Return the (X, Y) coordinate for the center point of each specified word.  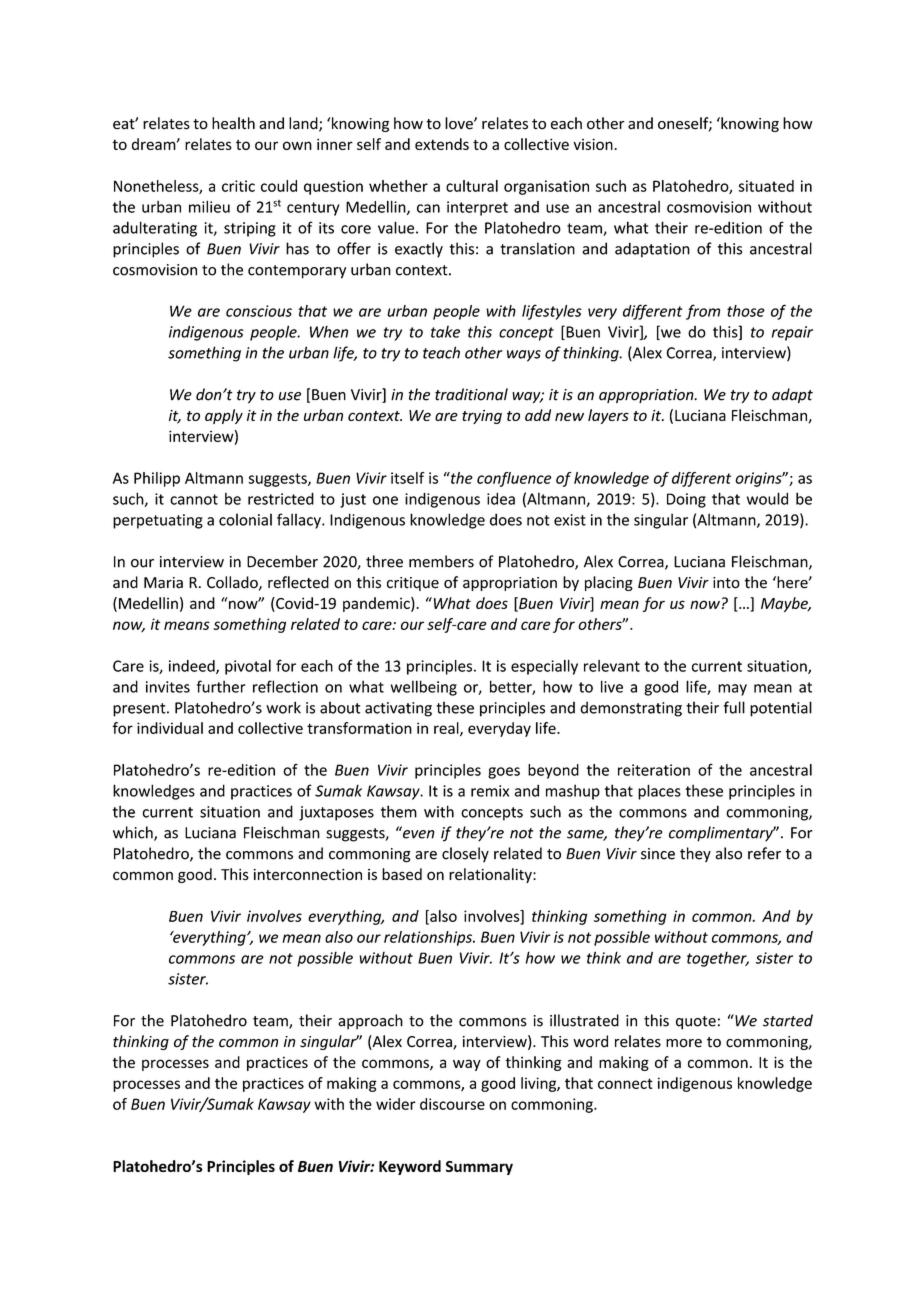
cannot (194, 499)
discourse (452, 1104)
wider (396, 1104)
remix (490, 791)
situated (766, 186)
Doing (686, 500)
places (659, 792)
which (134, 833)
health (233, 123)
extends (442, 144)
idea (501, 498)
